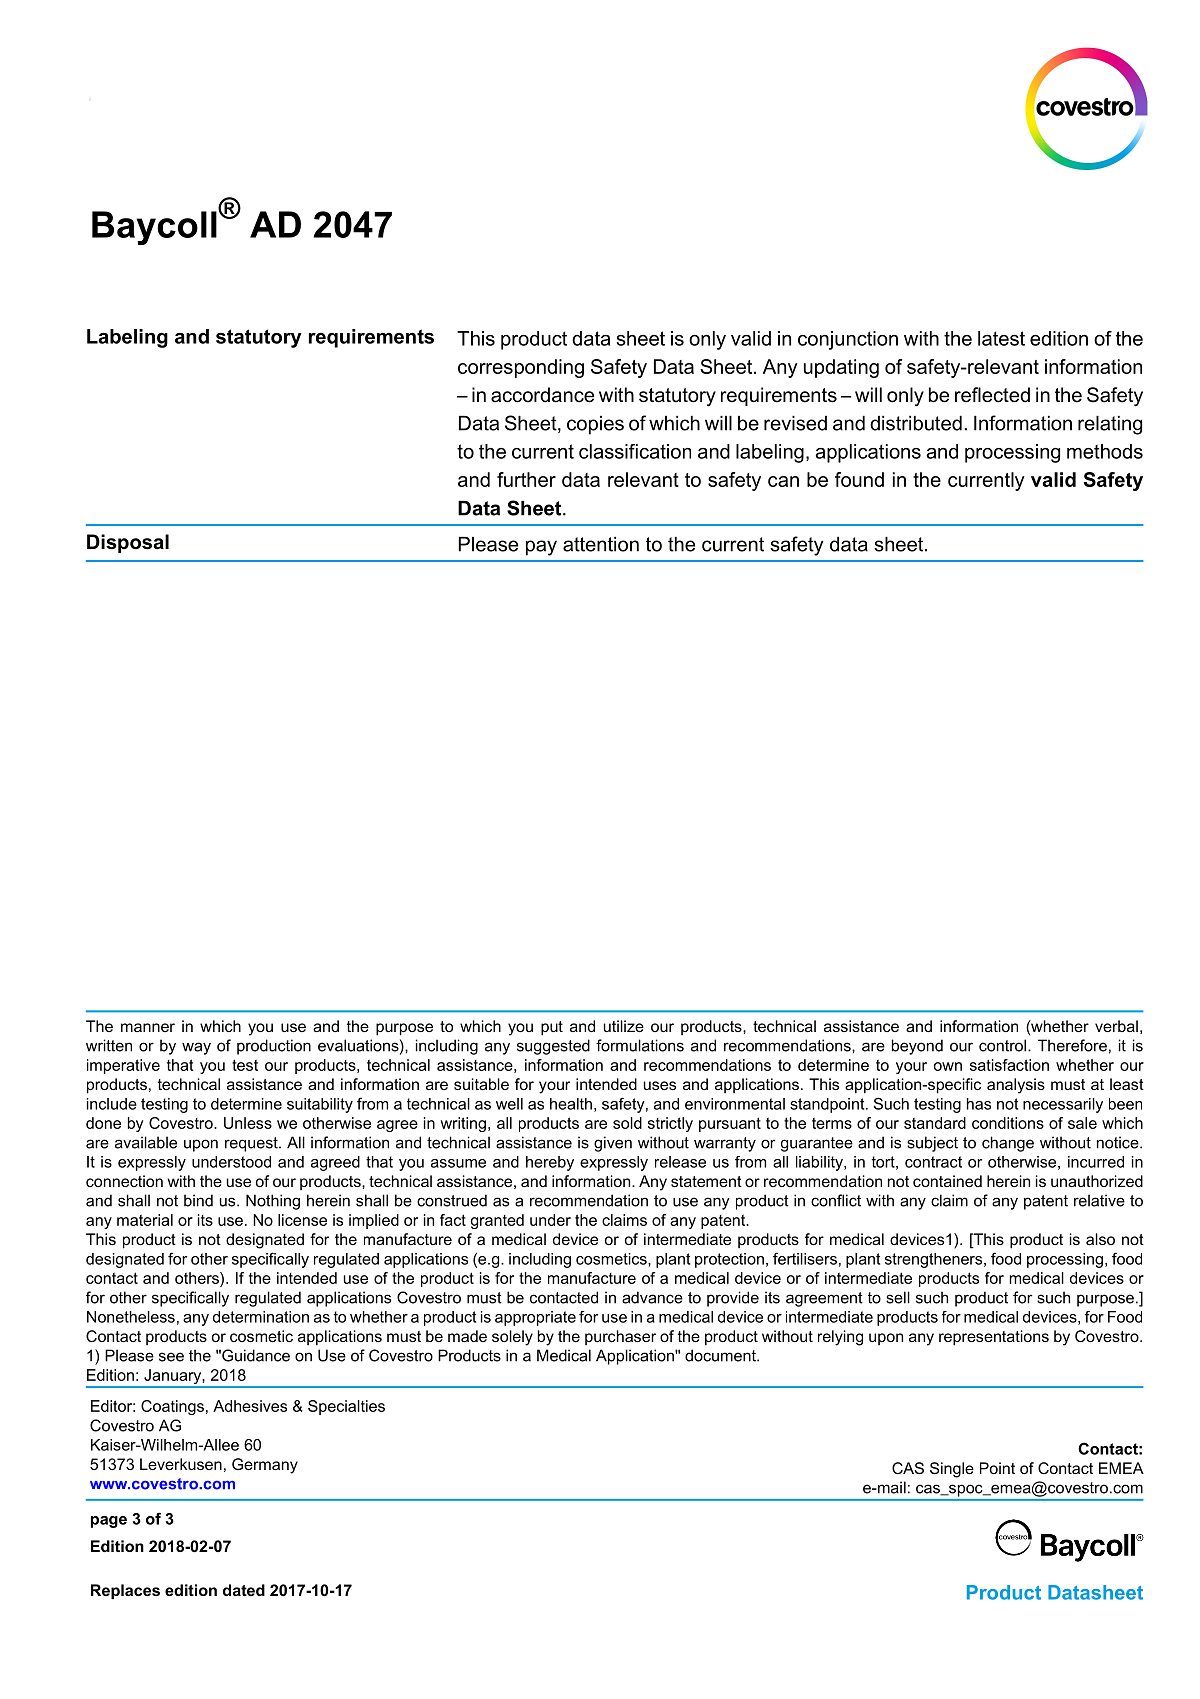 Image resolution: width=1200 pixels, height=1699 pixels. Describe the element at coordinates (613, 1144) in the screenshot. I see `given` at that location.
